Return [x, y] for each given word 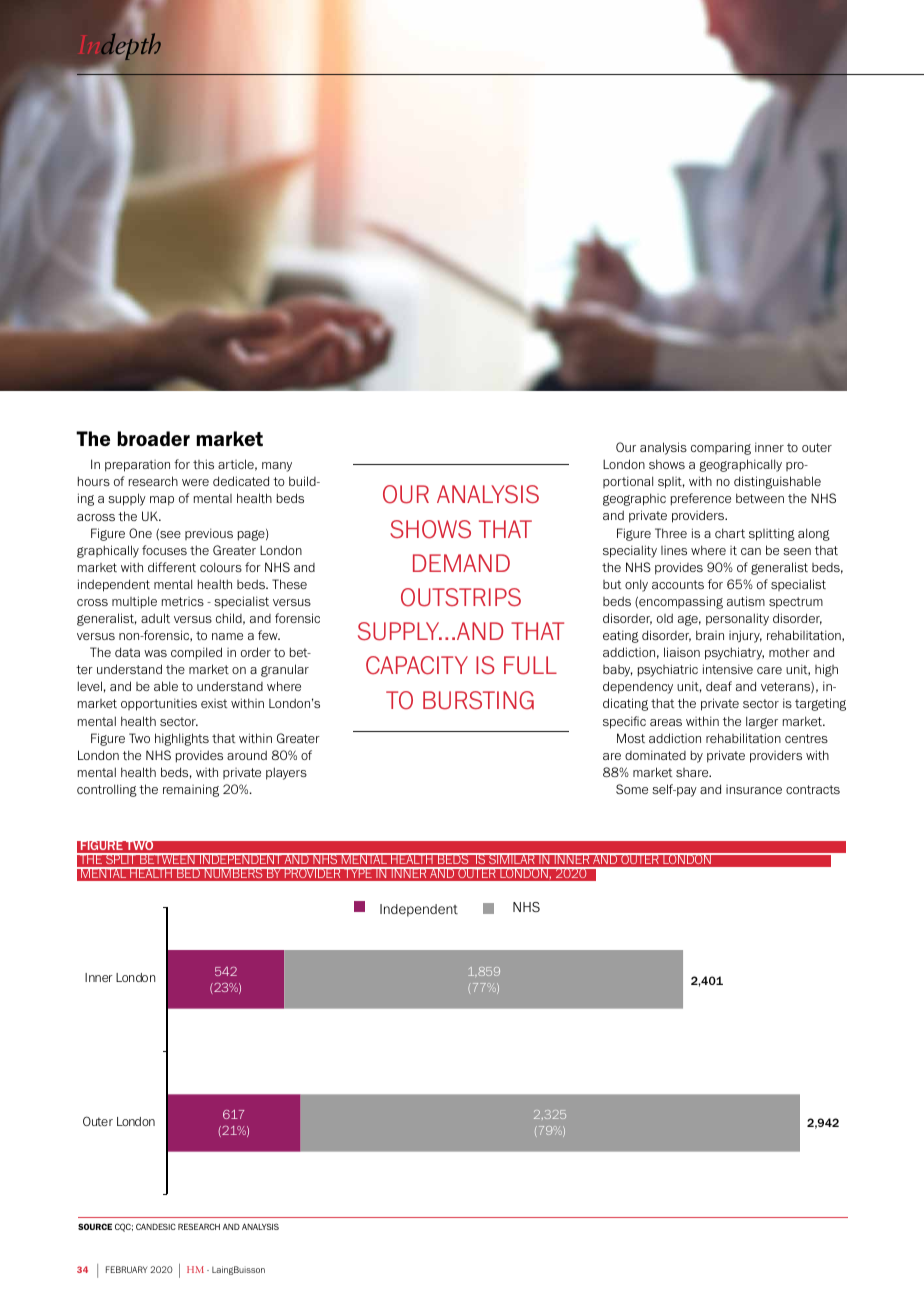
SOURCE [95, 1226]
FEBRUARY [127, 1269]
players [286, 773]
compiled [196, 653]
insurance [754, 789]
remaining [191, 790]
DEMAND [461, 563]
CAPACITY [417, 665]
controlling [107, 790]
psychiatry [734, 653]
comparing [721, 448]
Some [632, 789]
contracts [813, 789]
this [203, 464]
